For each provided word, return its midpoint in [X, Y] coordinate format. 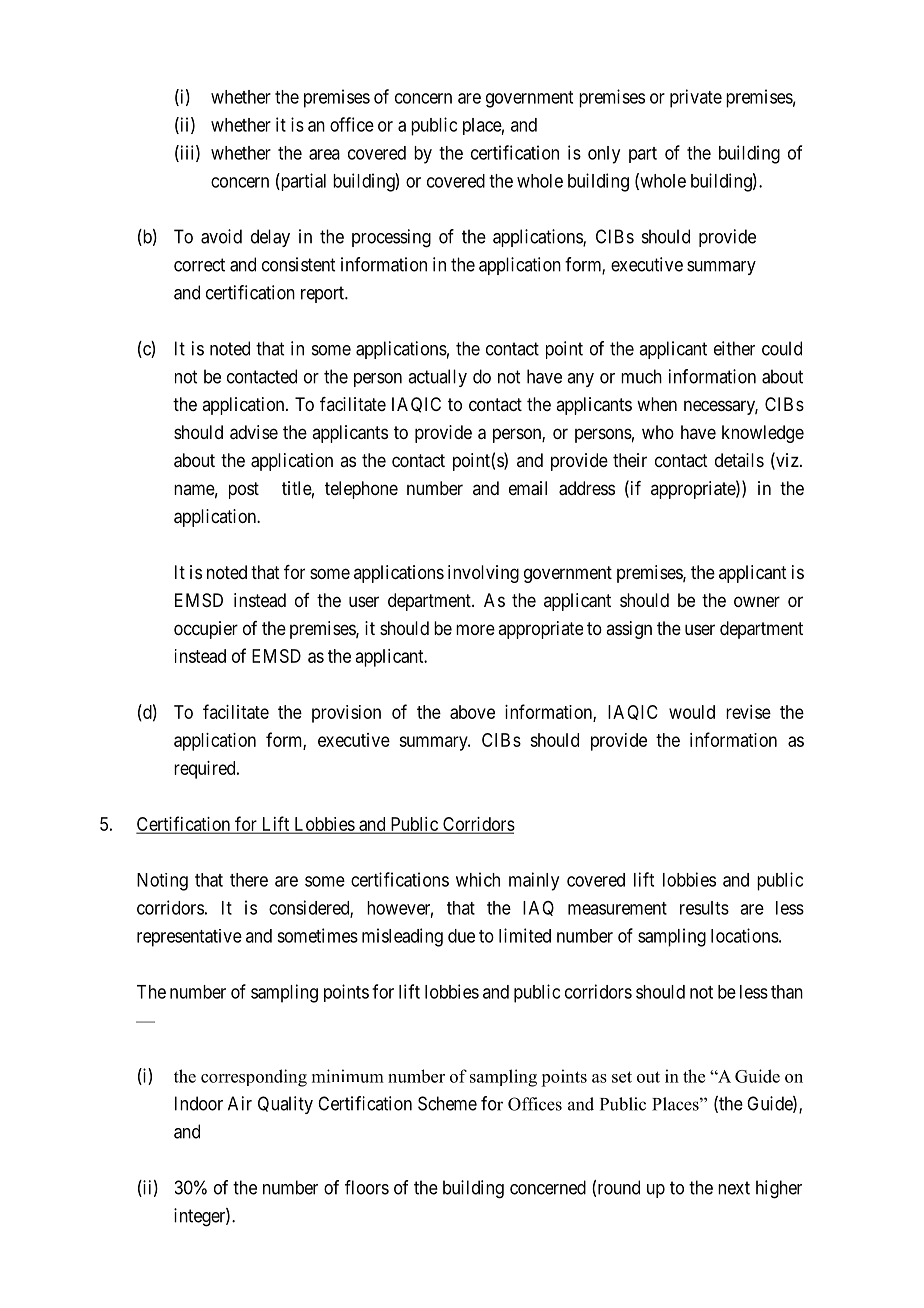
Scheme [447, 1103]
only [604, 155]
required [206, 770]
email [528, 488]
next [734, 1188]
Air [240, 1103]
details [739, 460]
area [324, 154]
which [478, 879]
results [704, 908]
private [696, 98]
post [244, 490]
